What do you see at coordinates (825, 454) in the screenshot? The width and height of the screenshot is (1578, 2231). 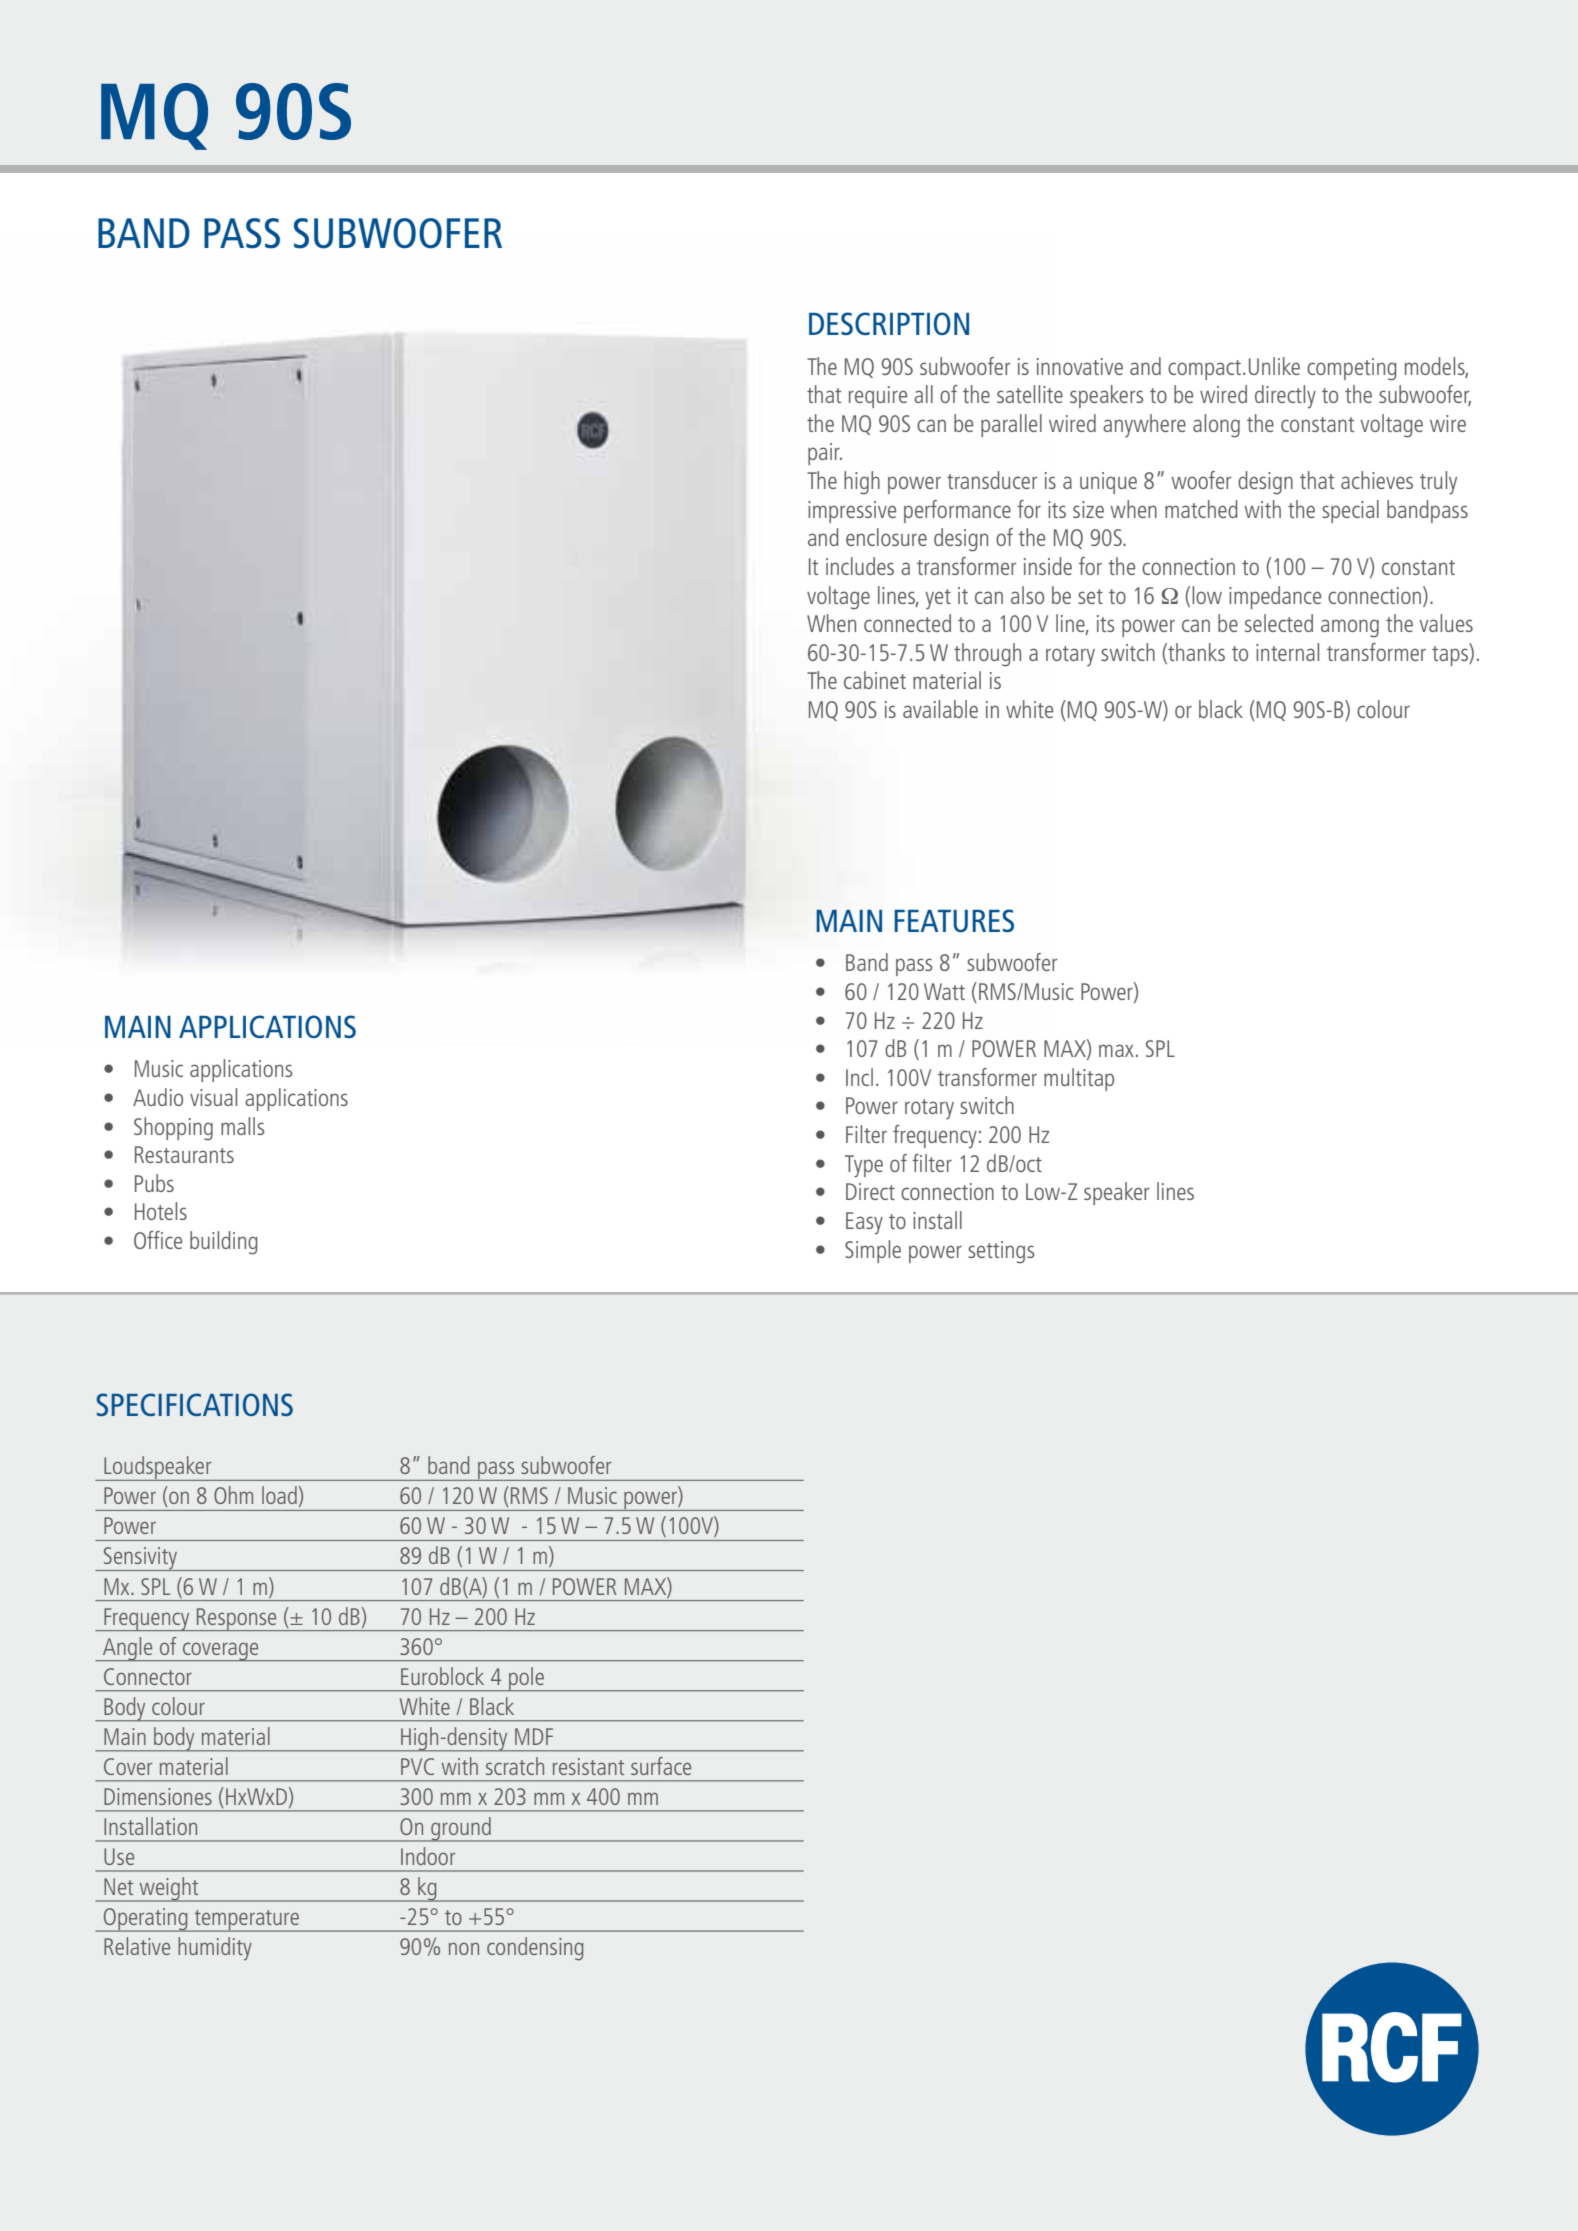 I see `pair` at bounding box center [825, 454].
